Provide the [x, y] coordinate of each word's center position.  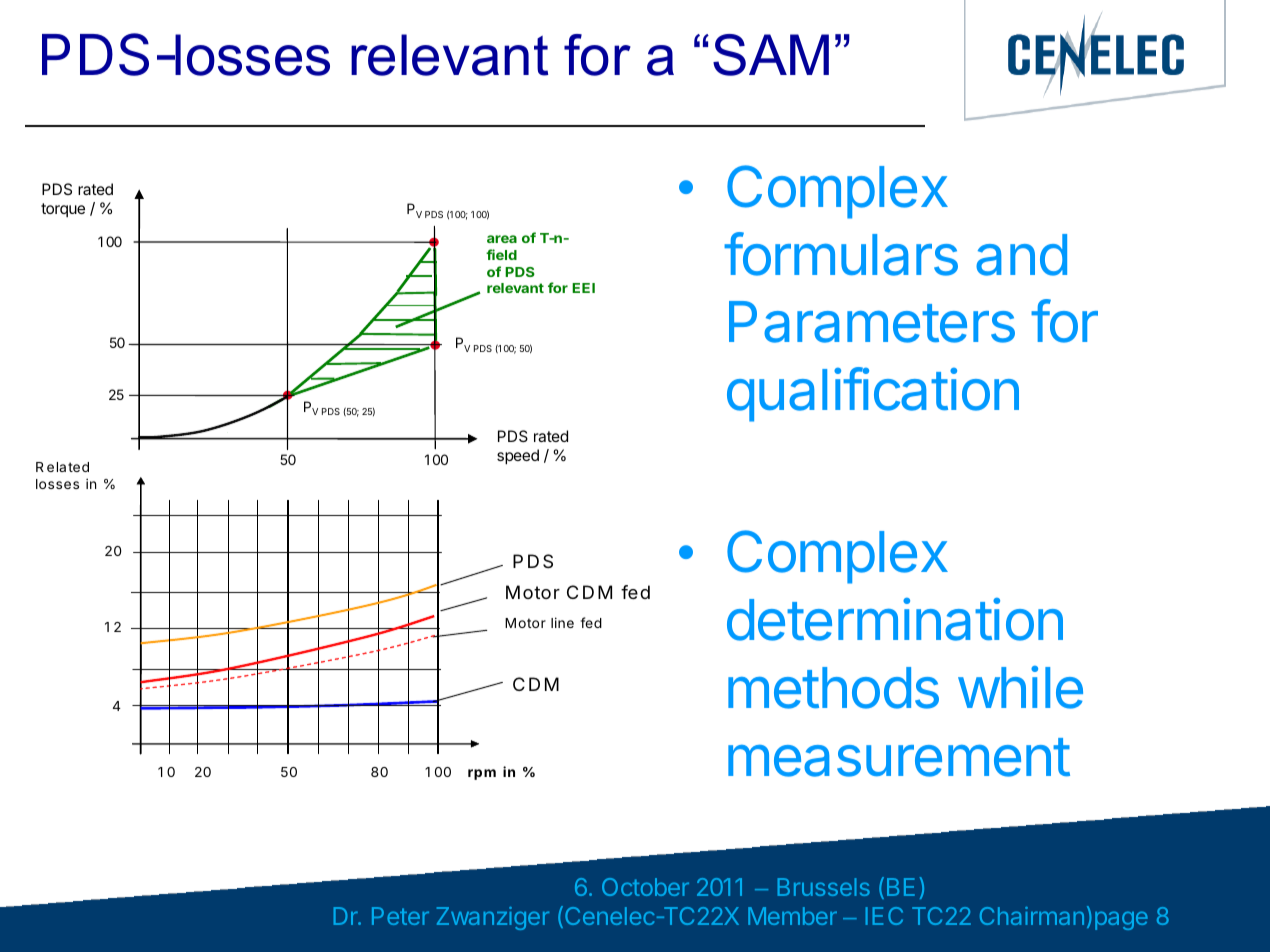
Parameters [872, 322]
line [562, 622]
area [502, 239]
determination [895, 619]
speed [518, 457]
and [1021, 255]
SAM [771, 55]
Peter [400, 916]
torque [63, 210]
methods [833, 688]
